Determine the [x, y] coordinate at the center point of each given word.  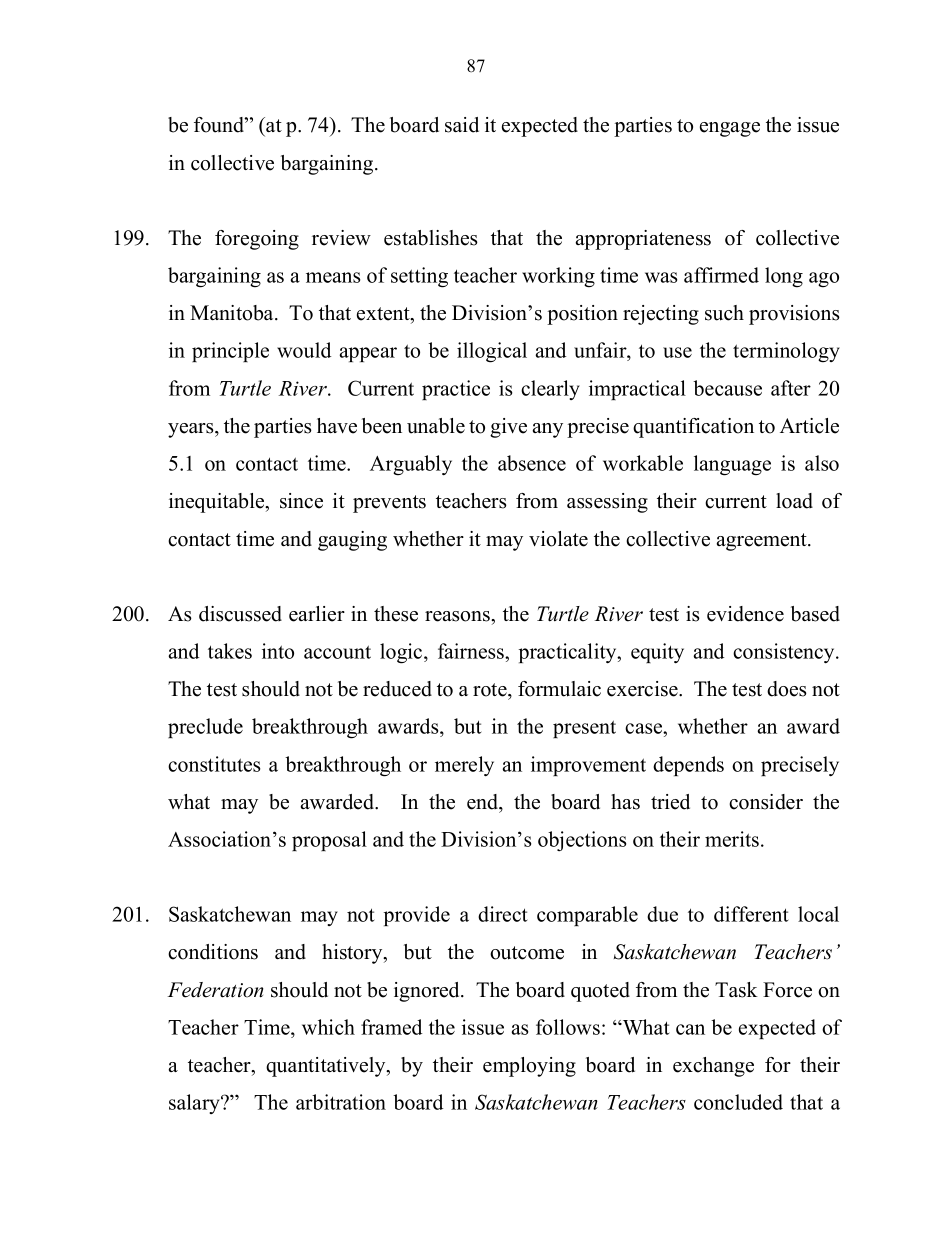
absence [532, 463]
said [462, 125]
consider [766, 802]
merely [464, 766]
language [732, 465]
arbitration [341, 1102]
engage [730, 129]
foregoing [257, 240]
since [301, 501]
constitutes [214, 764]
